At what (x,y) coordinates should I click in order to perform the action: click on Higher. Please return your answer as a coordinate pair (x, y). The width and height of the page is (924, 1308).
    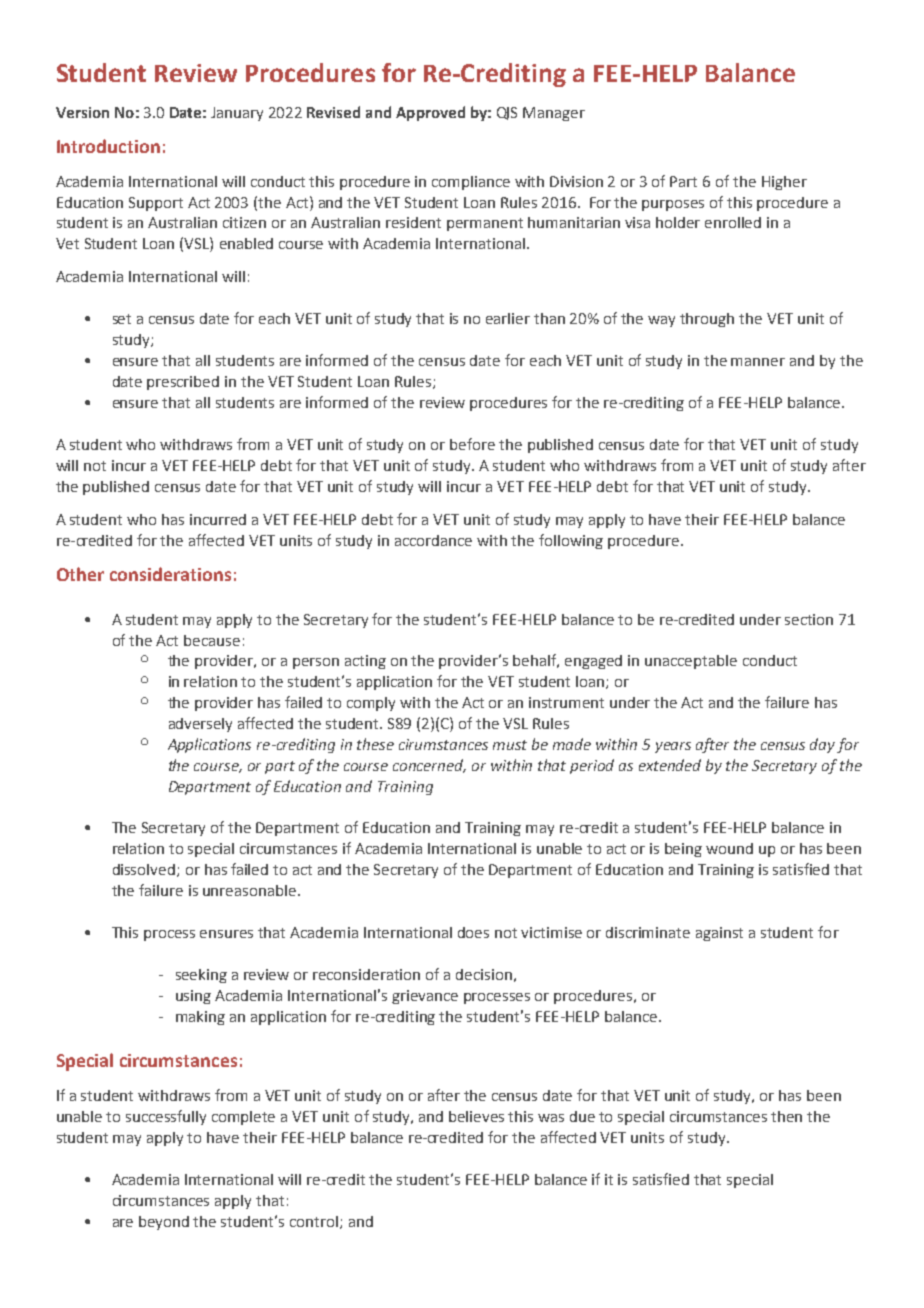
    Looking at the image, I should click on (784, 183).
